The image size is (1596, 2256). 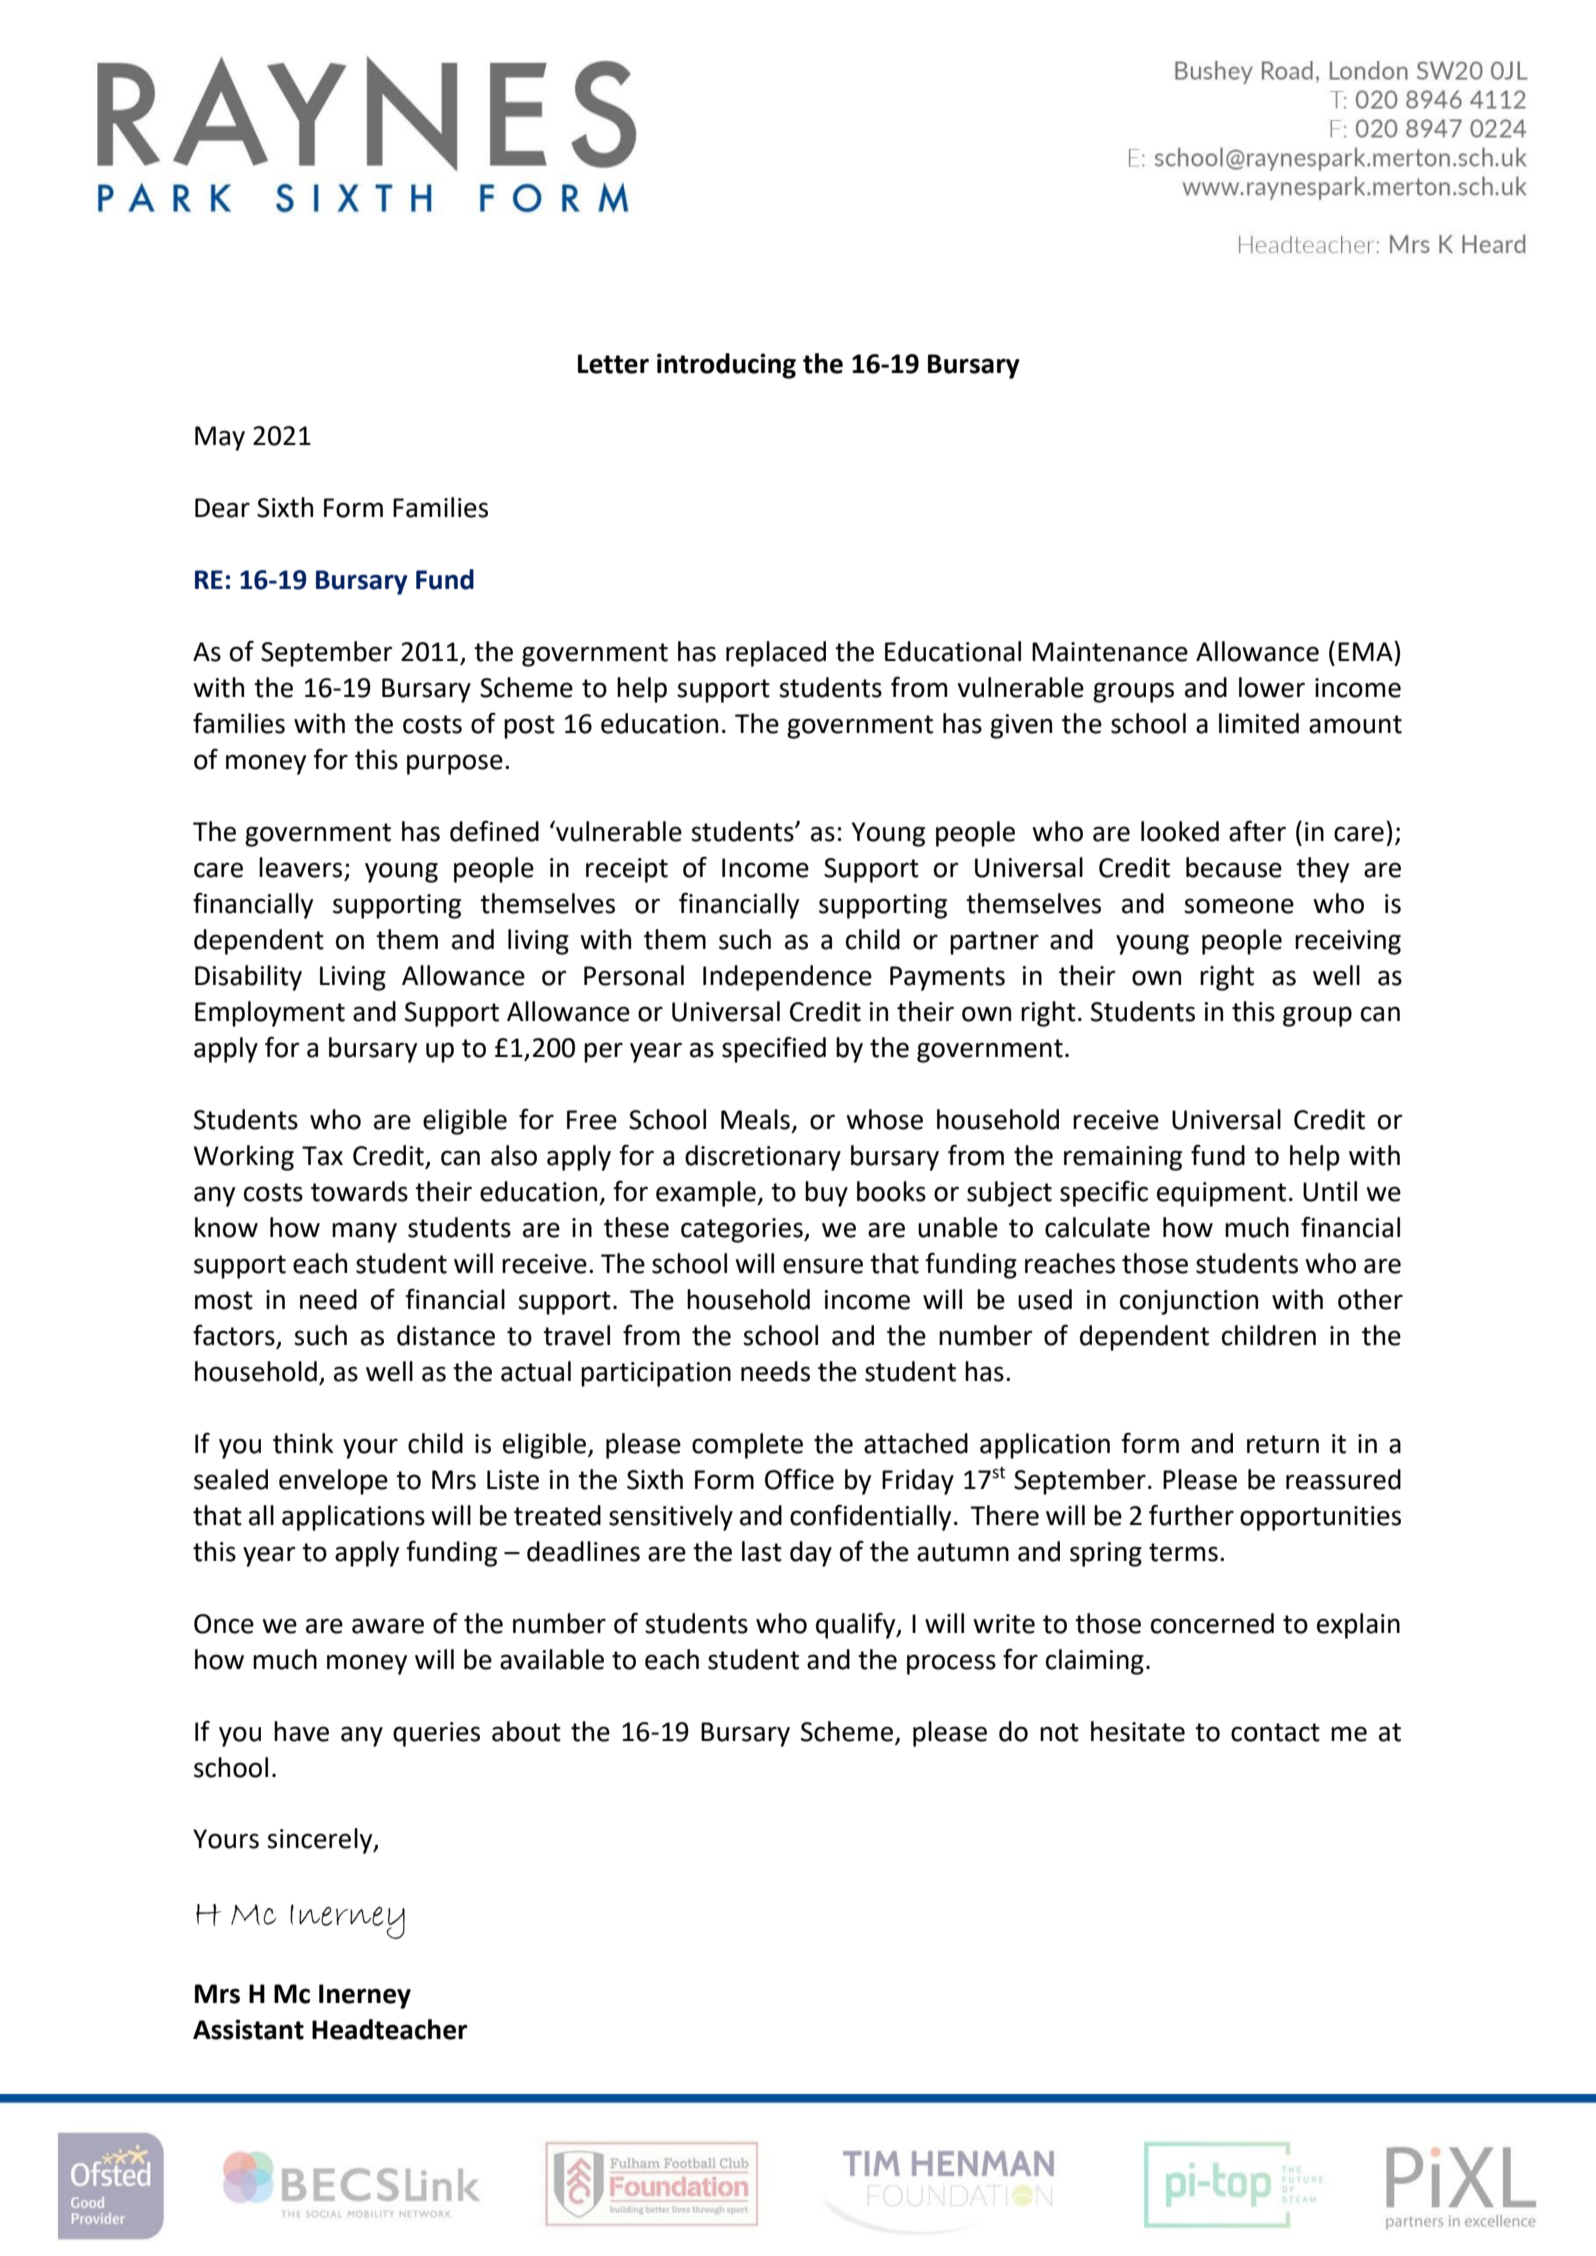 What do you see at coordinates (1221, 1194) in the screenshot?
I see `equipment` at bounding box center [1221, 1194].
